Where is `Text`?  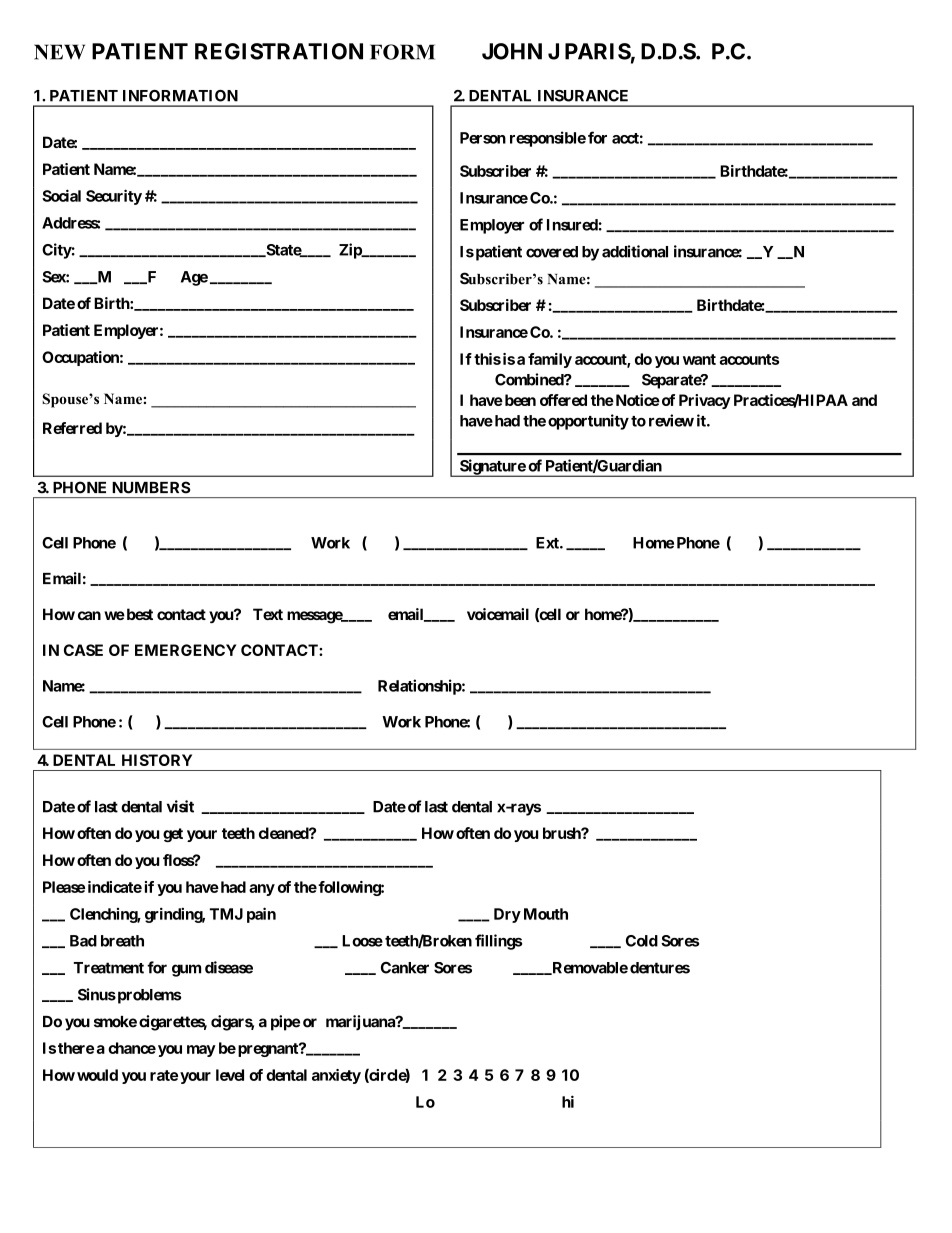 Text is located at coordinates (268, 614).
